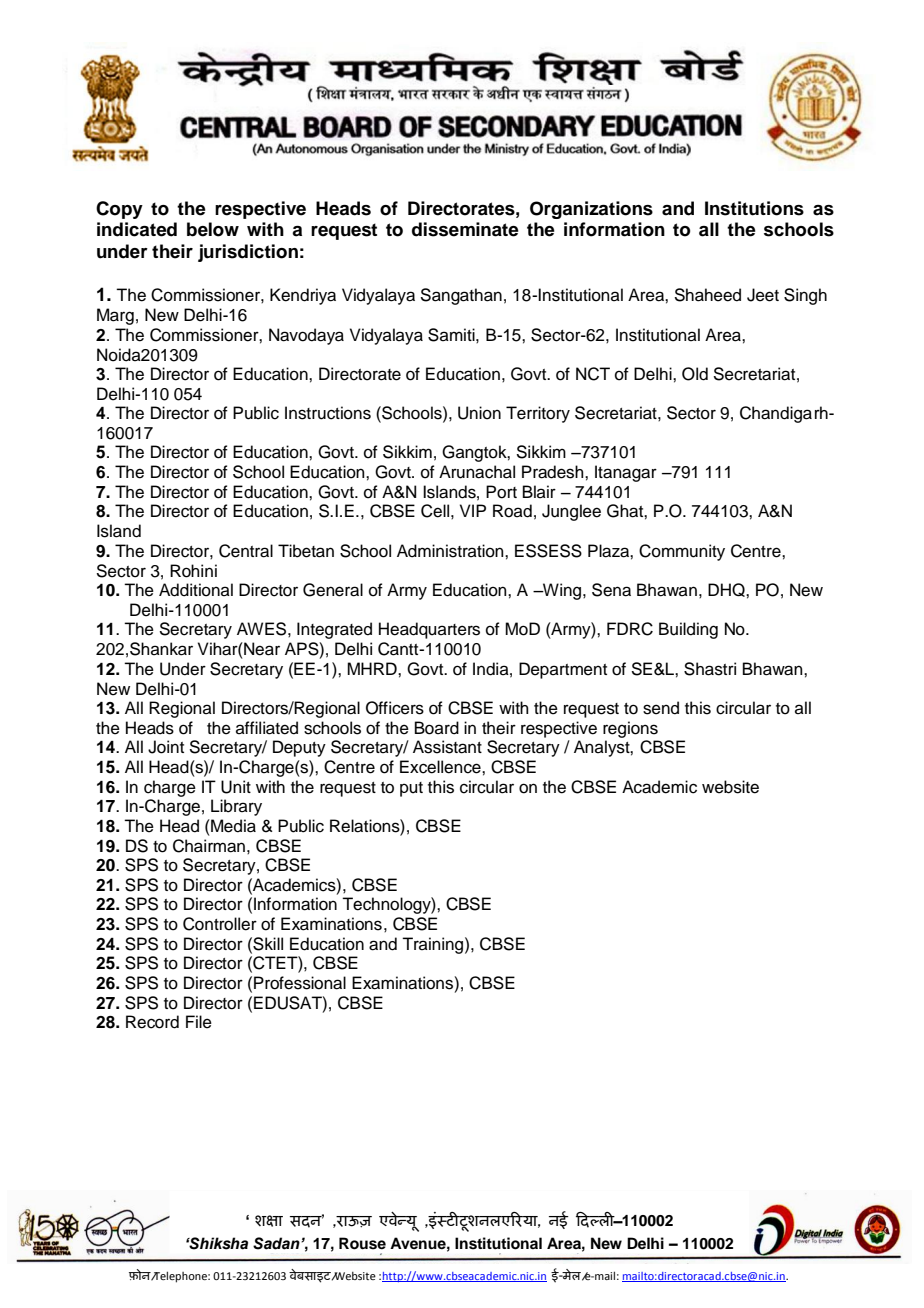 The height and width of the image is (1308, 924). I want to click on Sadan, so click(277, 1243).
